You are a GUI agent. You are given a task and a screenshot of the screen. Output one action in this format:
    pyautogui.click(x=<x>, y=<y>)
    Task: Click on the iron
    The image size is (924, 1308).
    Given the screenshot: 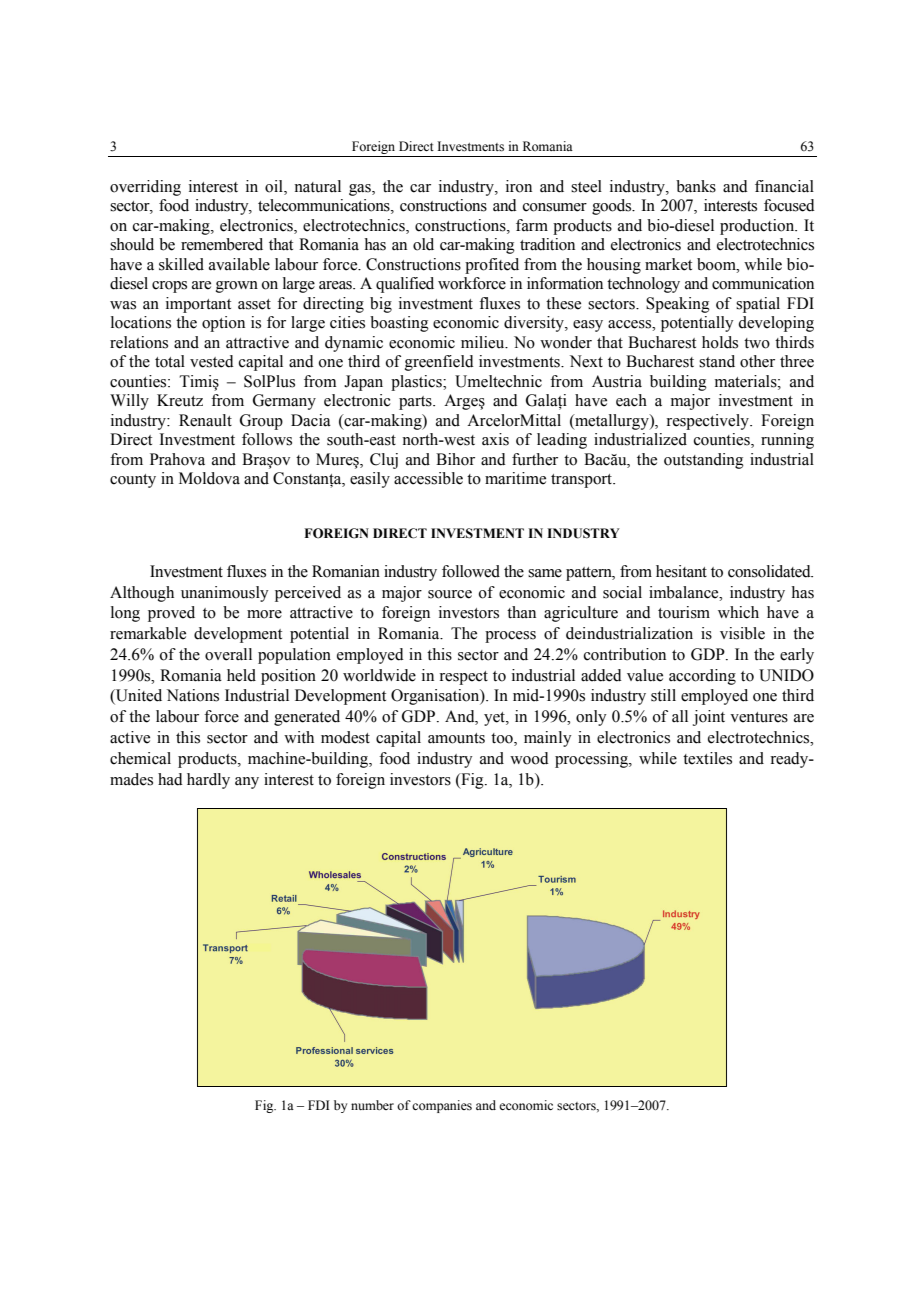 What is the action you would take?
    pyautogui.click(x=519, y=186)
